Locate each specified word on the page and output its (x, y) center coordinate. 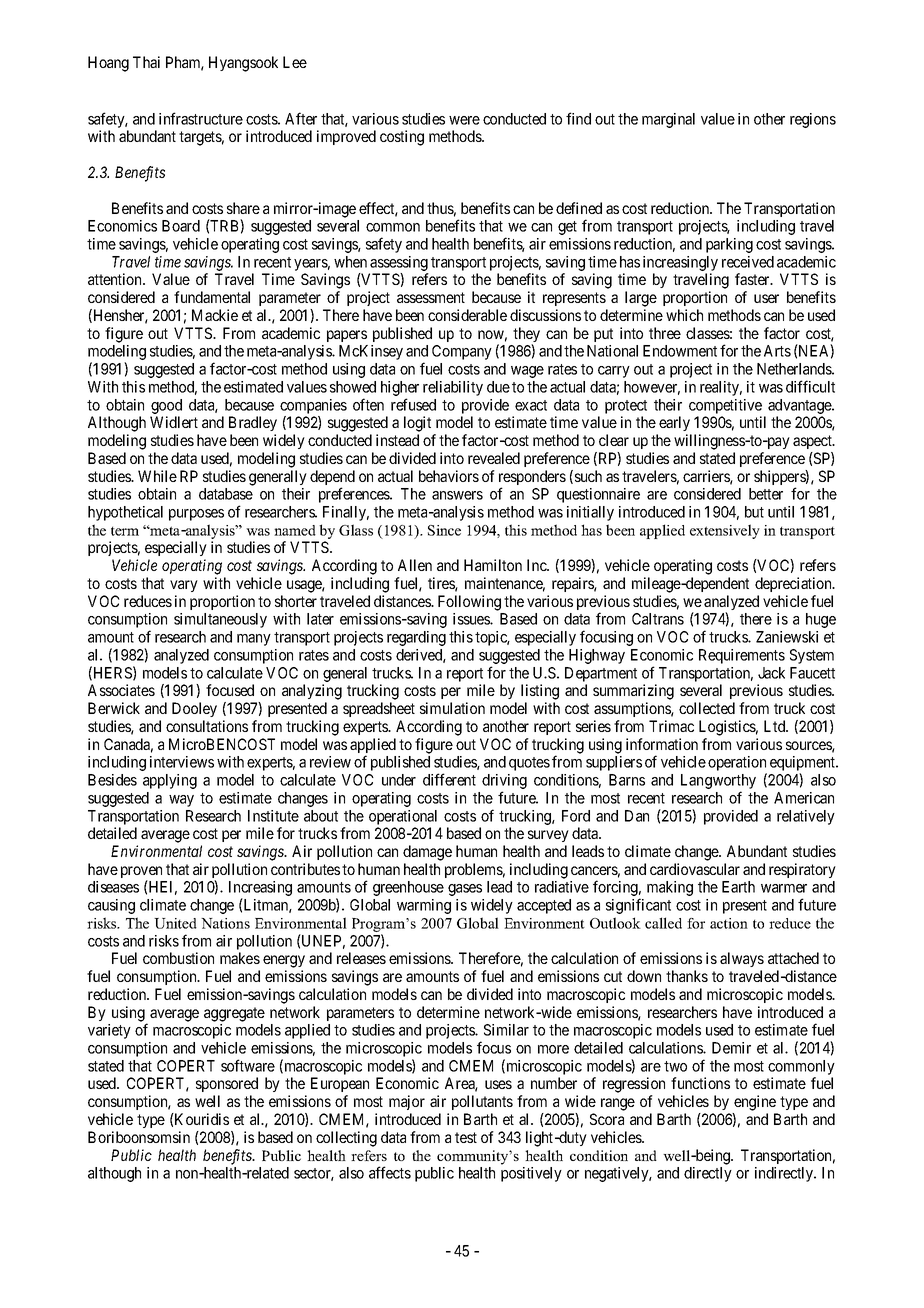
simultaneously (220, 620)
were (464, 120)
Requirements (742, 656)
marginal (668, 120)
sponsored (227, 1084)
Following (469, 603)
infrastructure (201, 118)
